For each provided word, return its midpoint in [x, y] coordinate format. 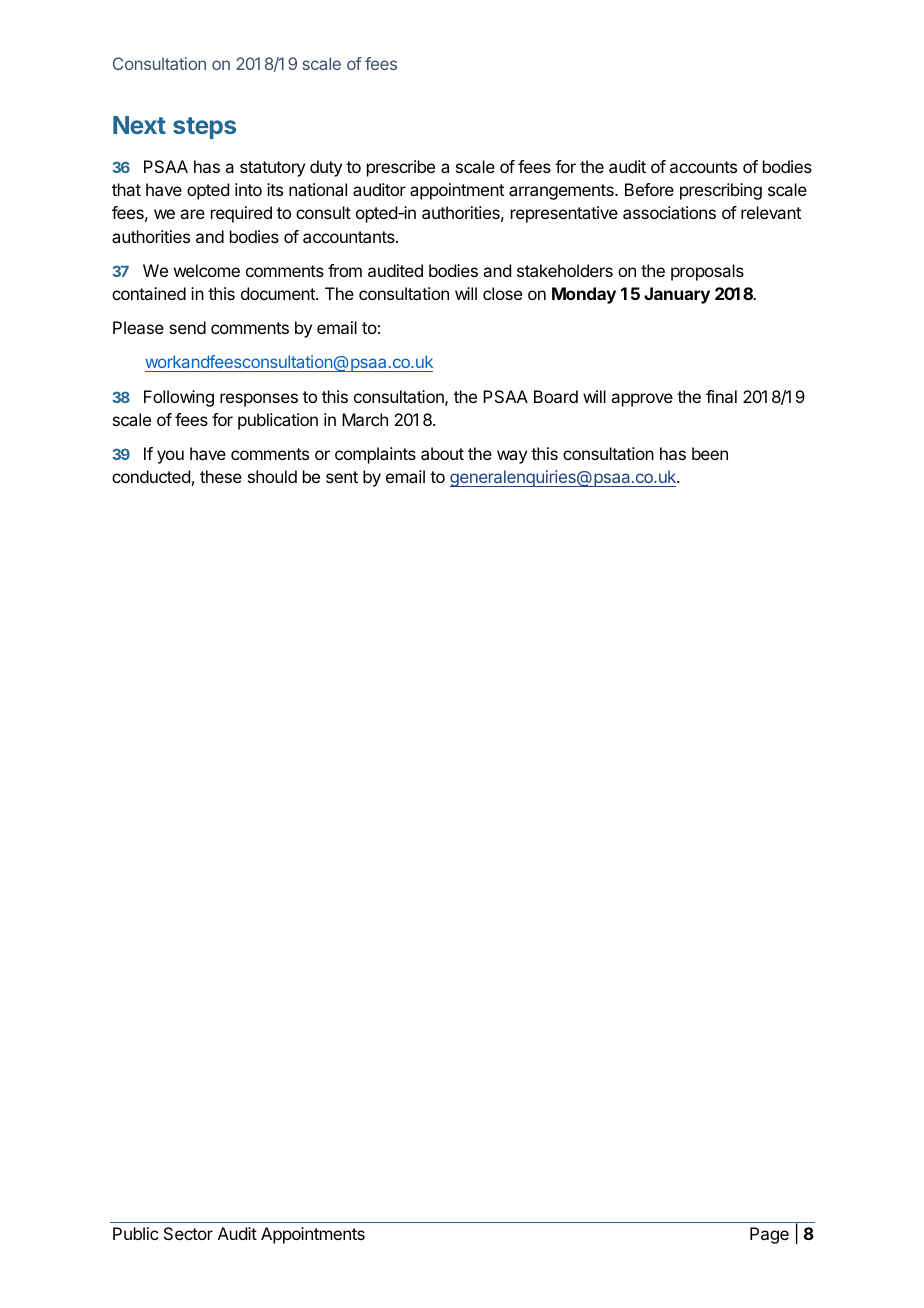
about [442, 453]
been [710, 453]
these [221, 476]
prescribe [401, 168]
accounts [703, 167]
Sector [188, 1233]
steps [204, 128]
